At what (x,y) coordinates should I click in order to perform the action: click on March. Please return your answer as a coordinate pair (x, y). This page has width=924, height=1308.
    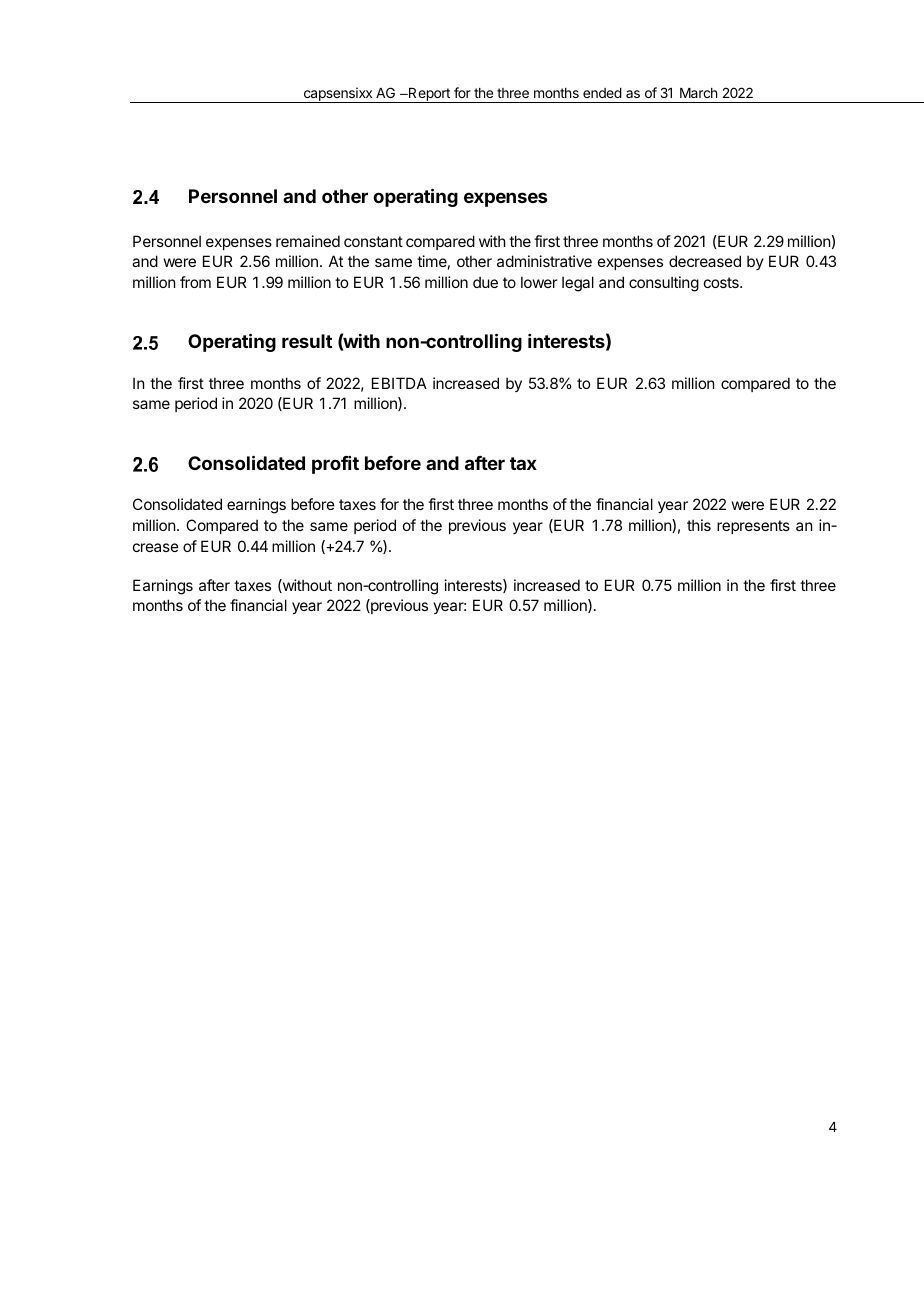
    Looking at the image, I should click on (698, 93).
